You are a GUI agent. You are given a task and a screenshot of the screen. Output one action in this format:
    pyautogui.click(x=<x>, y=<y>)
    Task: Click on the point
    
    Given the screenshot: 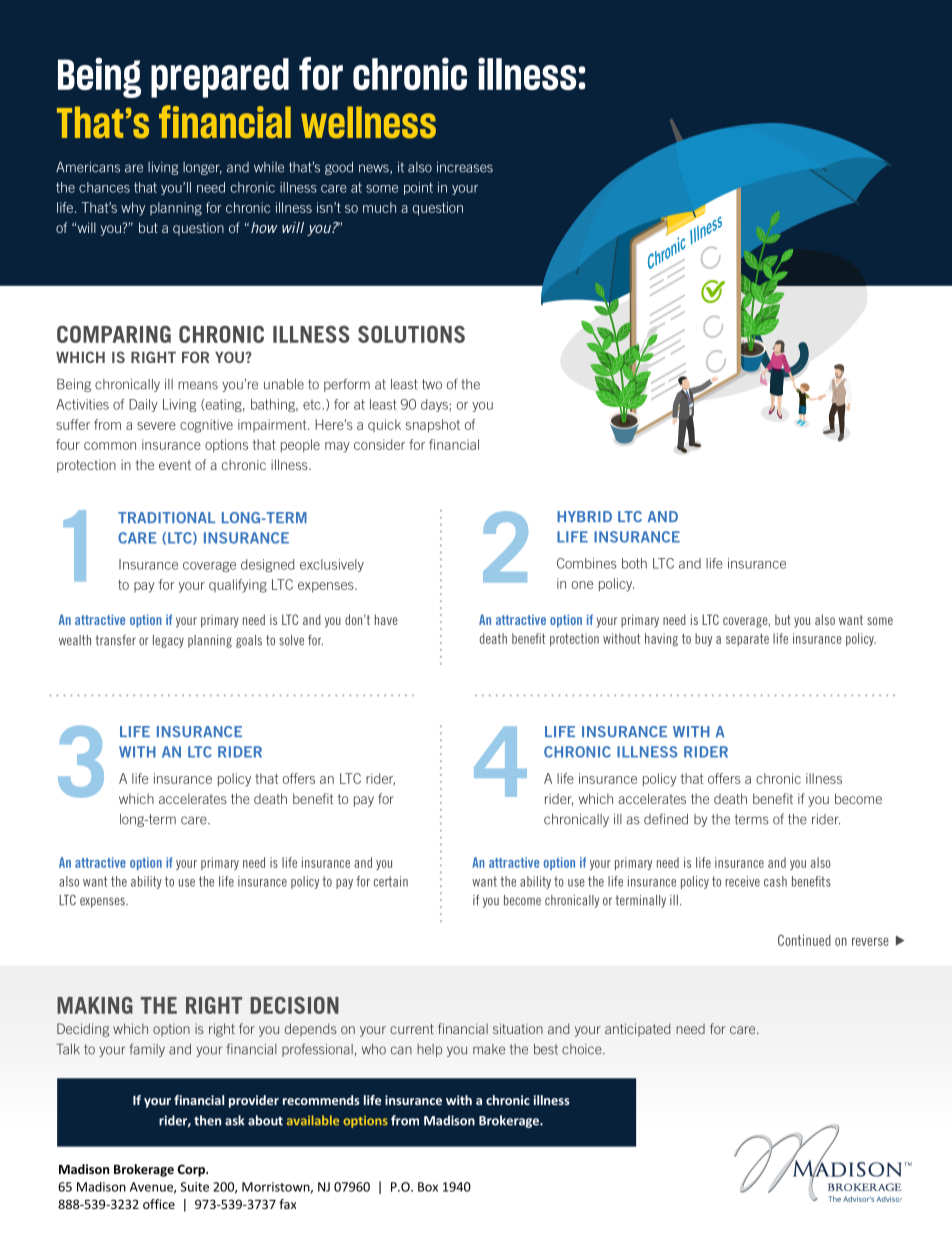 What is the action you would take?
    pyautogui.click(x=418, y=188)
